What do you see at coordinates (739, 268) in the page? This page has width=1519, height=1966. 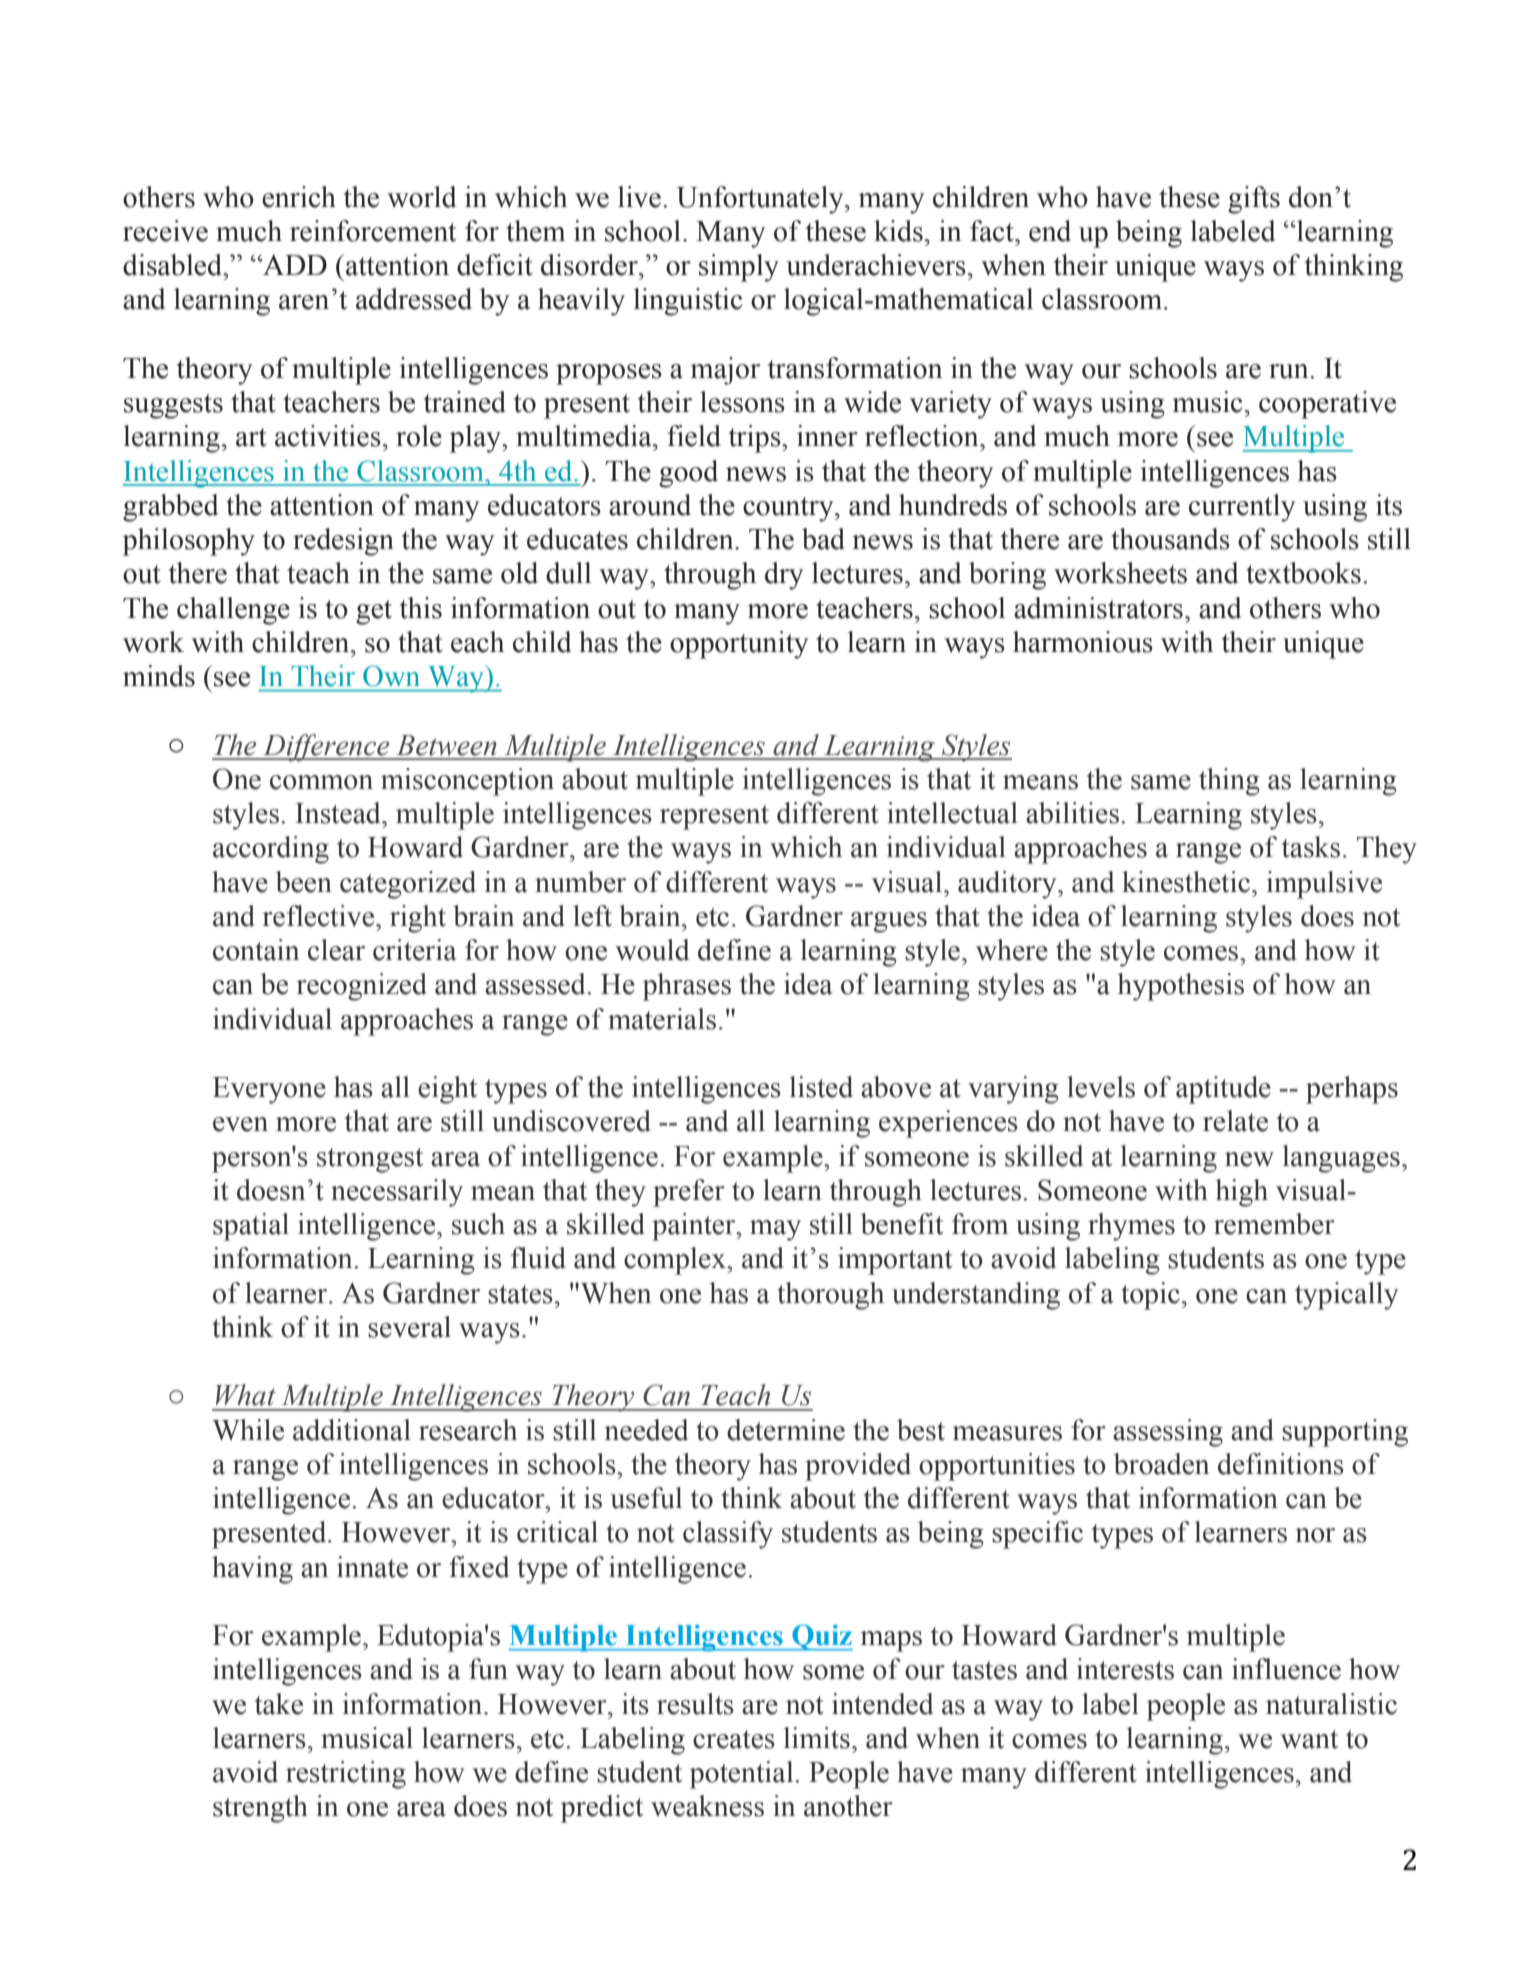 I see `simply` at bounding box center [739, 268].
